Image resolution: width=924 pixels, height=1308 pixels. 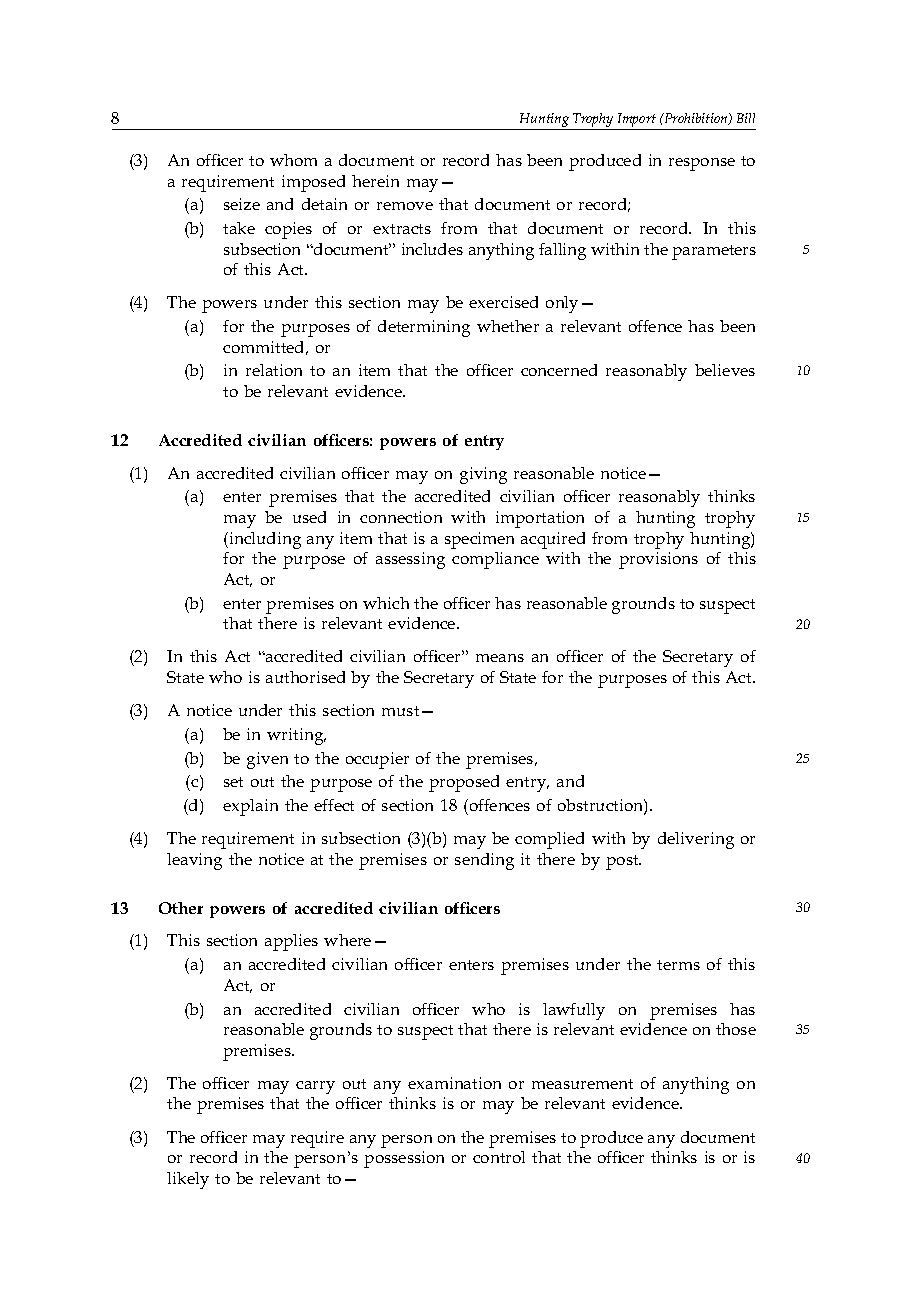 What do you see at coordinates (702, 164) in the screenshot?
I see `response` at bounding box center [702, 164].
